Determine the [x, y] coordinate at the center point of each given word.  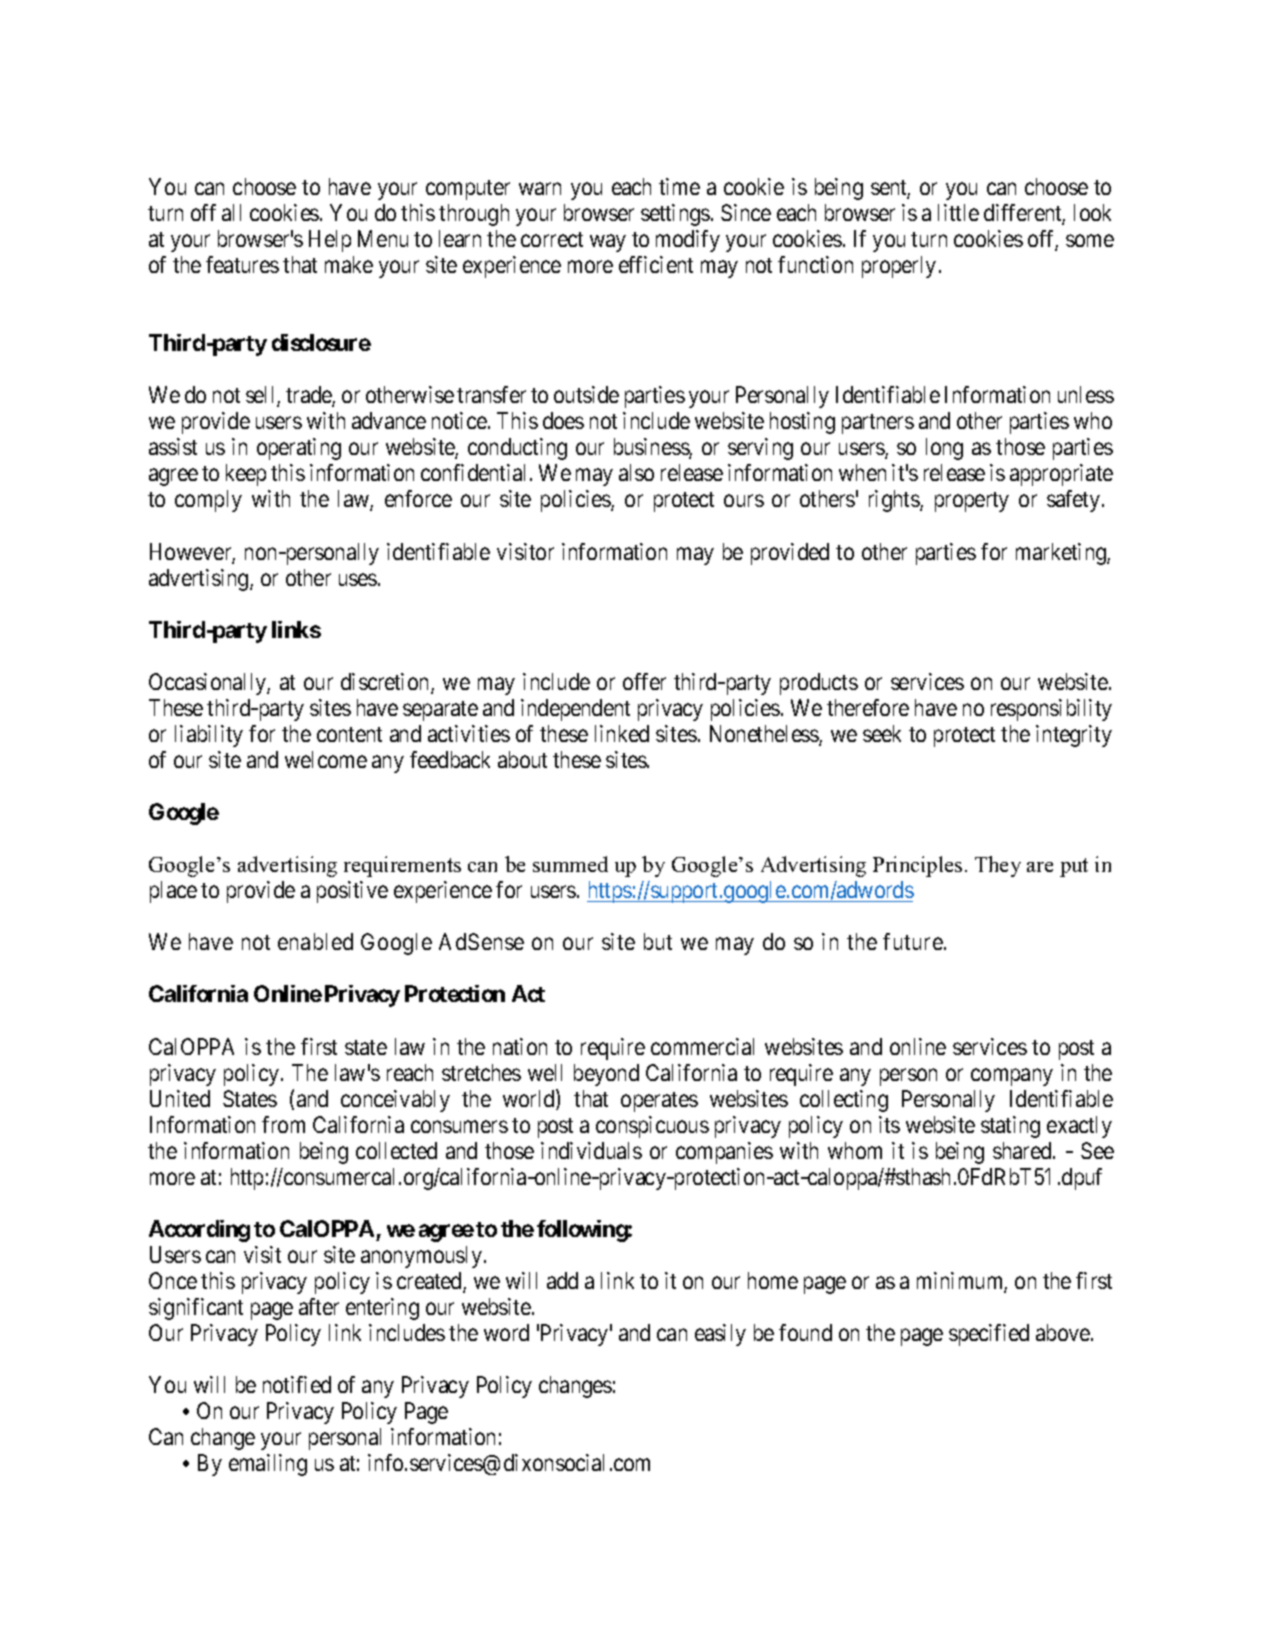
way [608, 243]
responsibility [1051, 710]
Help [330, 241]
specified [989, 1335]
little [958, 212]
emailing [268, 1465]
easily [720, 1335]
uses [358, 579]
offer [644, 681]
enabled [315, 941]
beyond [606, 1075]
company [1012, 1077]
